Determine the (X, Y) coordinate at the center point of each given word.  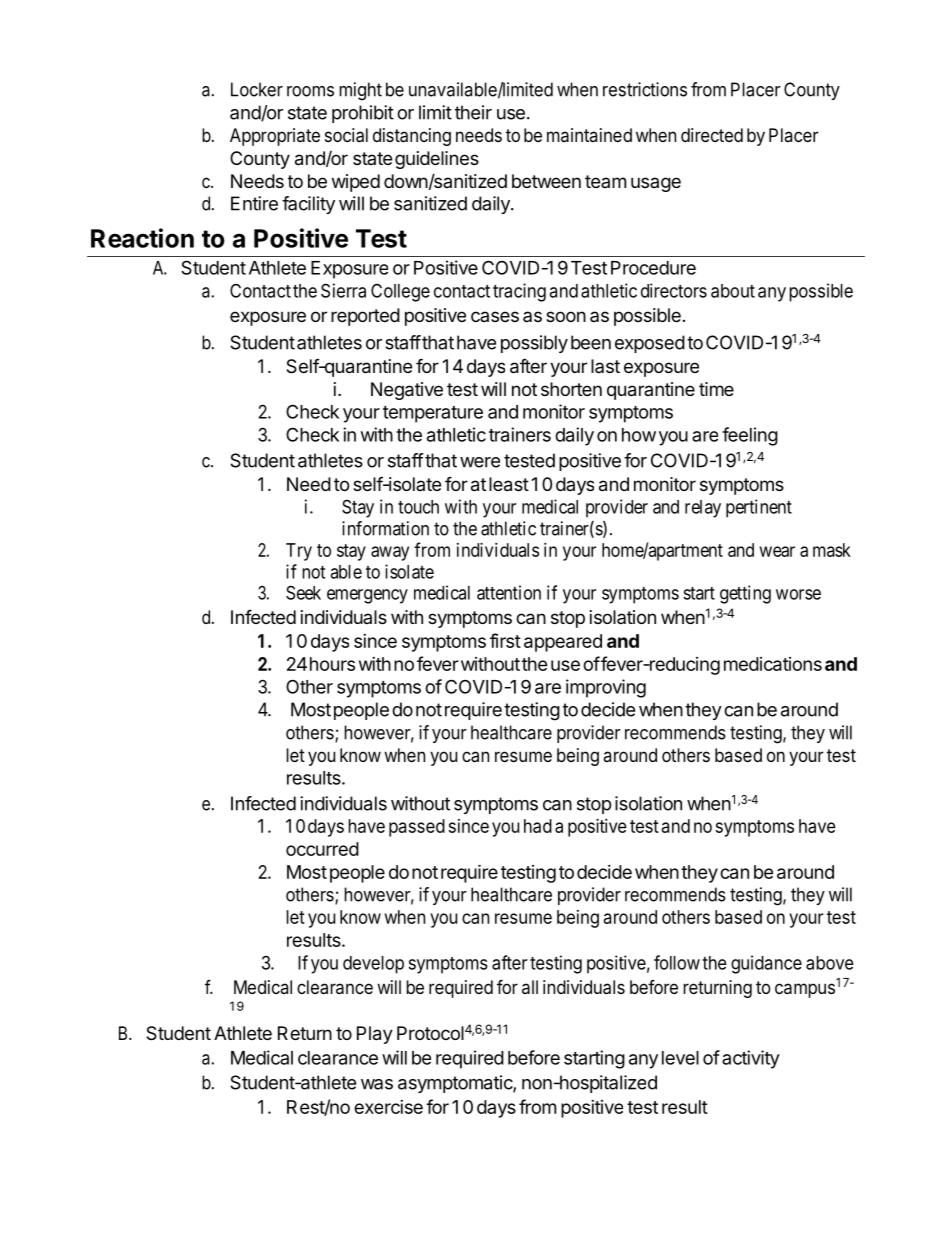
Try (299, 552)
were (480, 462)
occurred (322, 849)
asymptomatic (456, 1084)
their (473, 112)
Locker (257, 89)
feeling (750, 436)
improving (606, 688)
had (538, 826)
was (377, 1084)
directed (712, 135)
